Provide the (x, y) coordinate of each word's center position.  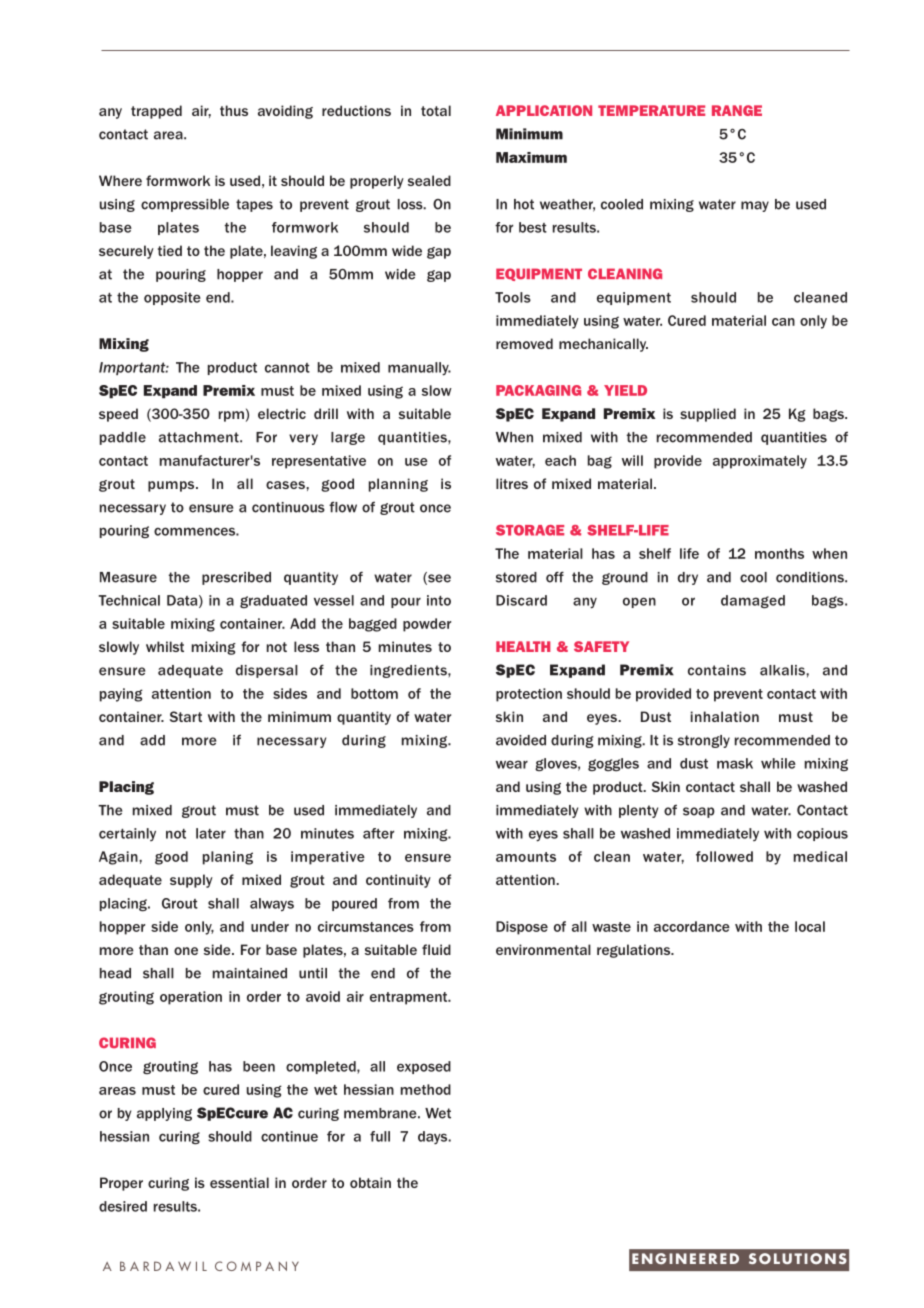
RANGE (737, 110)
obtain (370, 1182)
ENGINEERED (685, 1259)
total (436, 110)
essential (239, 1182)
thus (234, 110)
